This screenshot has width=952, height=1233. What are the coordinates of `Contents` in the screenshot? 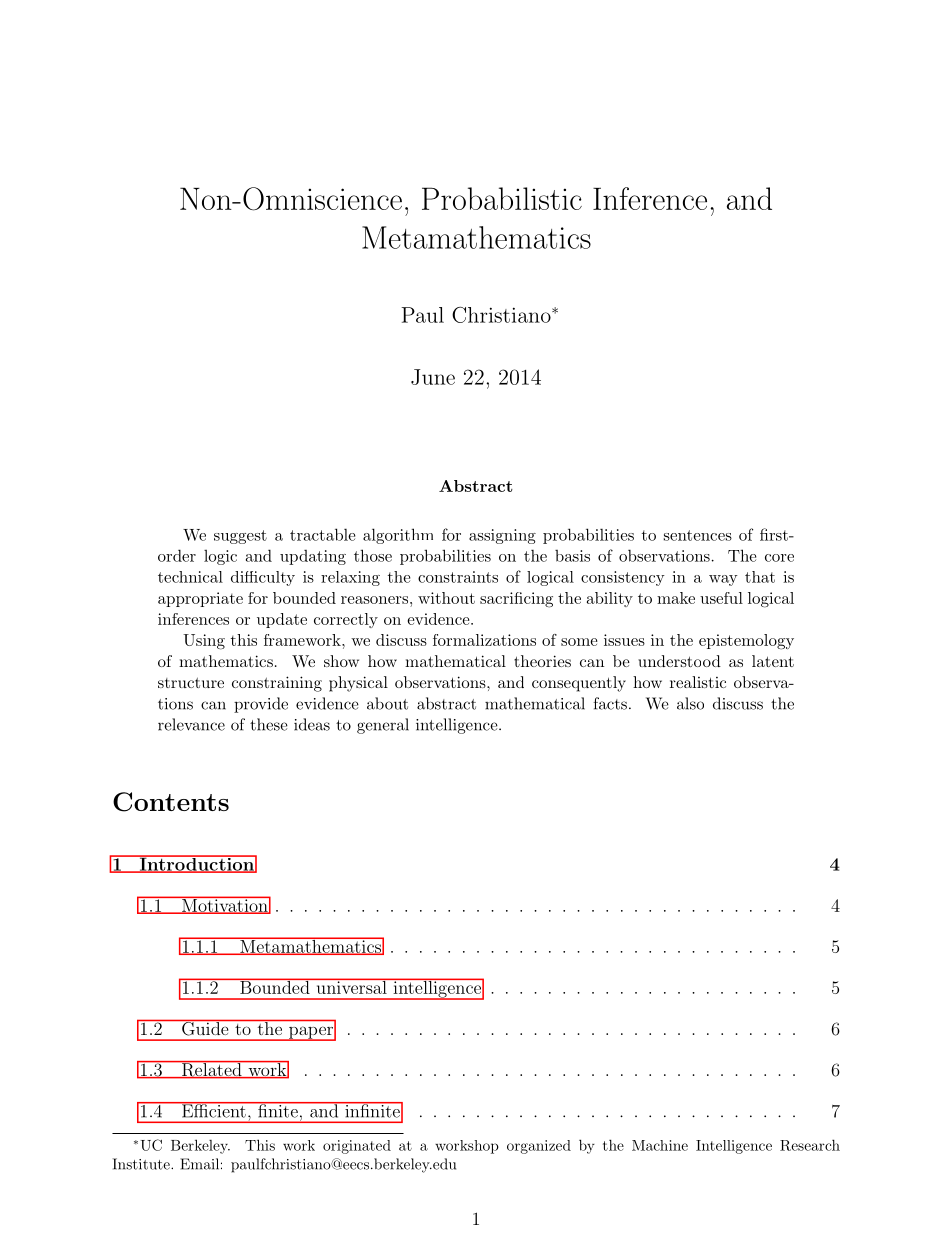 It's located at (171, 802).
